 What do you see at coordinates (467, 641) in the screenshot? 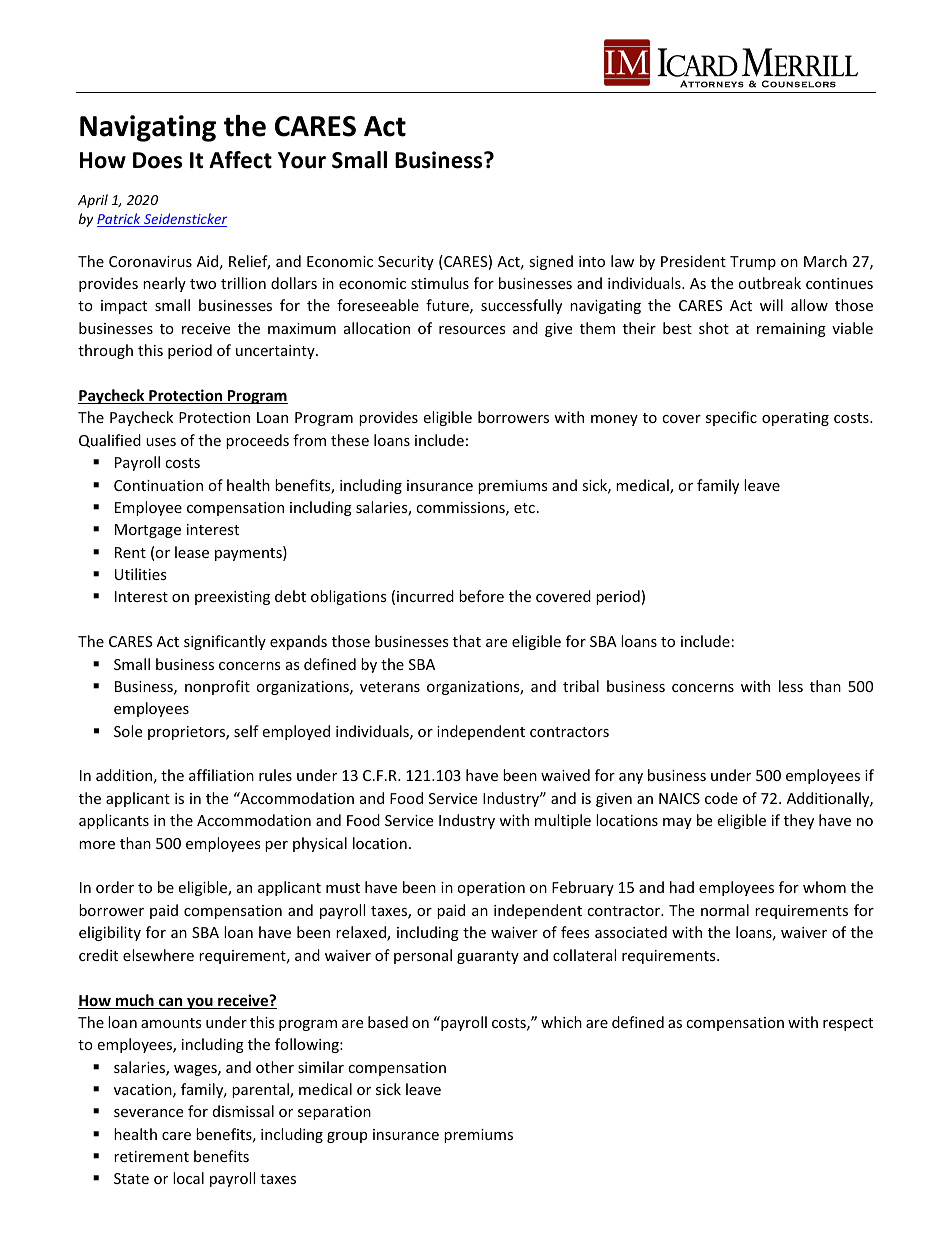
I see `that` at bounding box center [467, 641].
